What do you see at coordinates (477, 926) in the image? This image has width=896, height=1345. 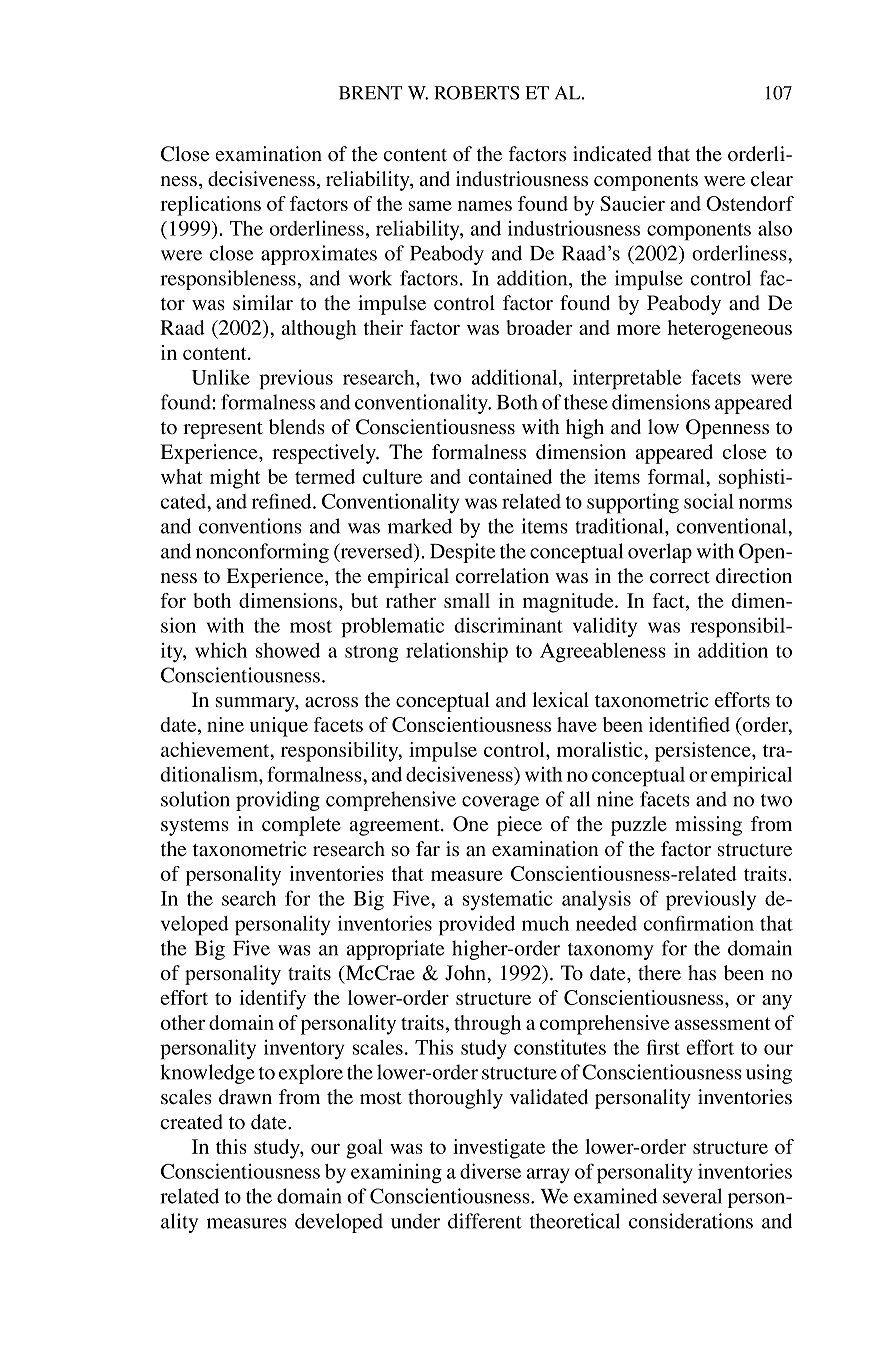 I see `provided` at bounding box center [477, 926].
